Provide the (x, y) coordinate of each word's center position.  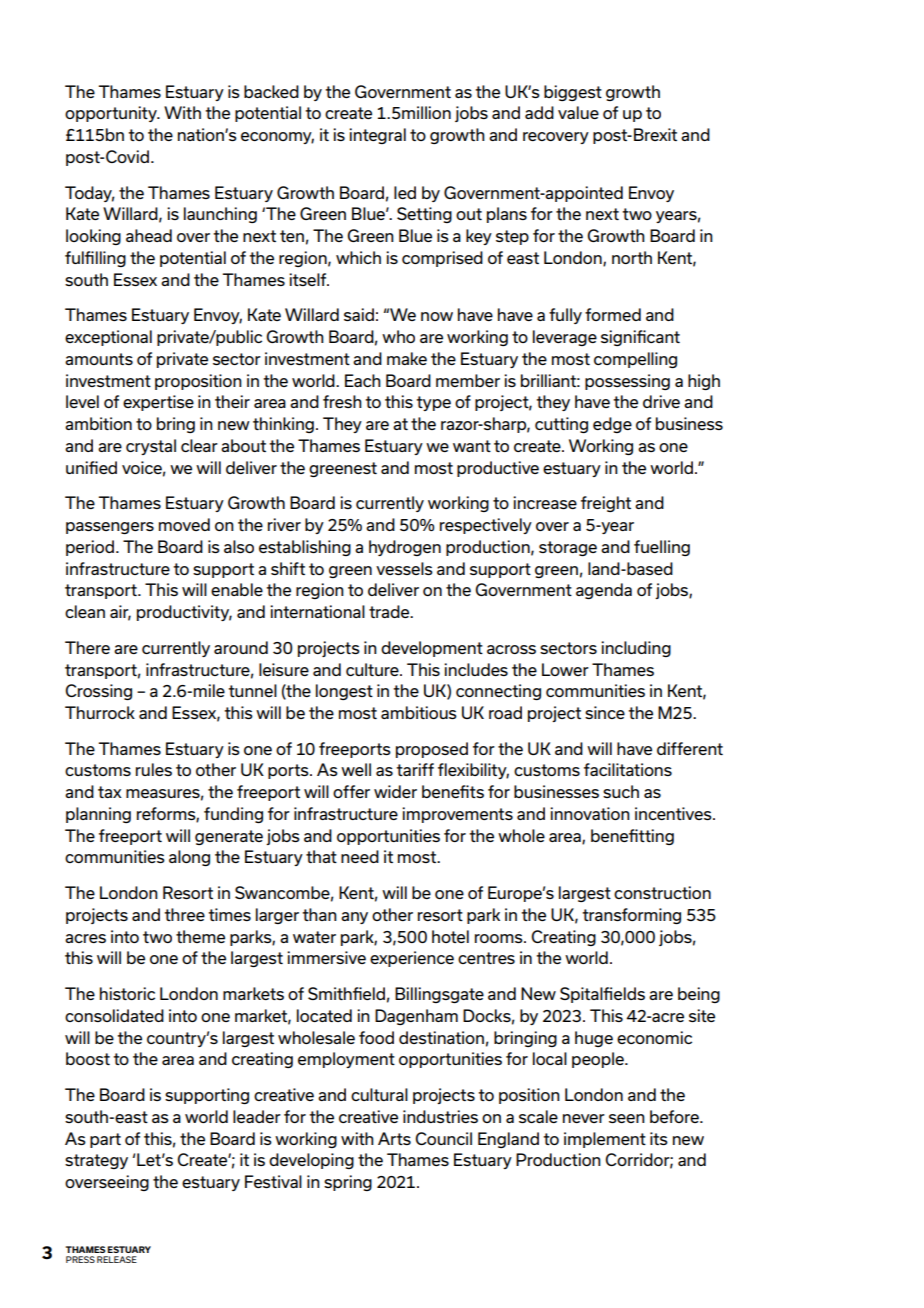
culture (373, 669)
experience (412, 959)
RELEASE (117, 1259)
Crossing (98, 692)
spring (348, 1183)
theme (200, 936)
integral (377, 136)
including (636, 649)
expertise (158, 403)
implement (605, 1140)
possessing (627, 382)
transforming (631, 916)
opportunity (112, 114)
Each (363, 380)
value (578, 112)
